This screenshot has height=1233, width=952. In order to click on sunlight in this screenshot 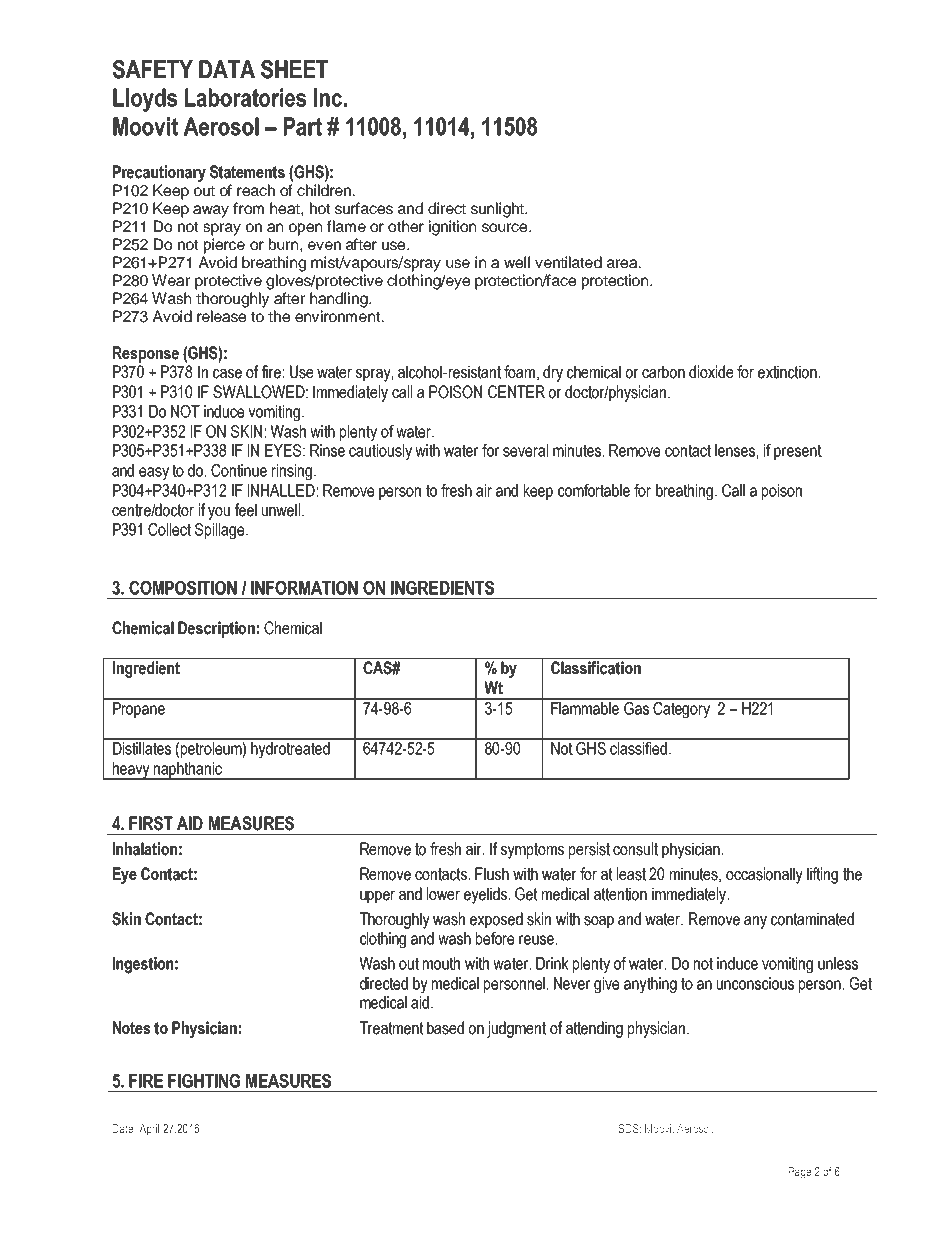, I will do `click(498, 210)`.
